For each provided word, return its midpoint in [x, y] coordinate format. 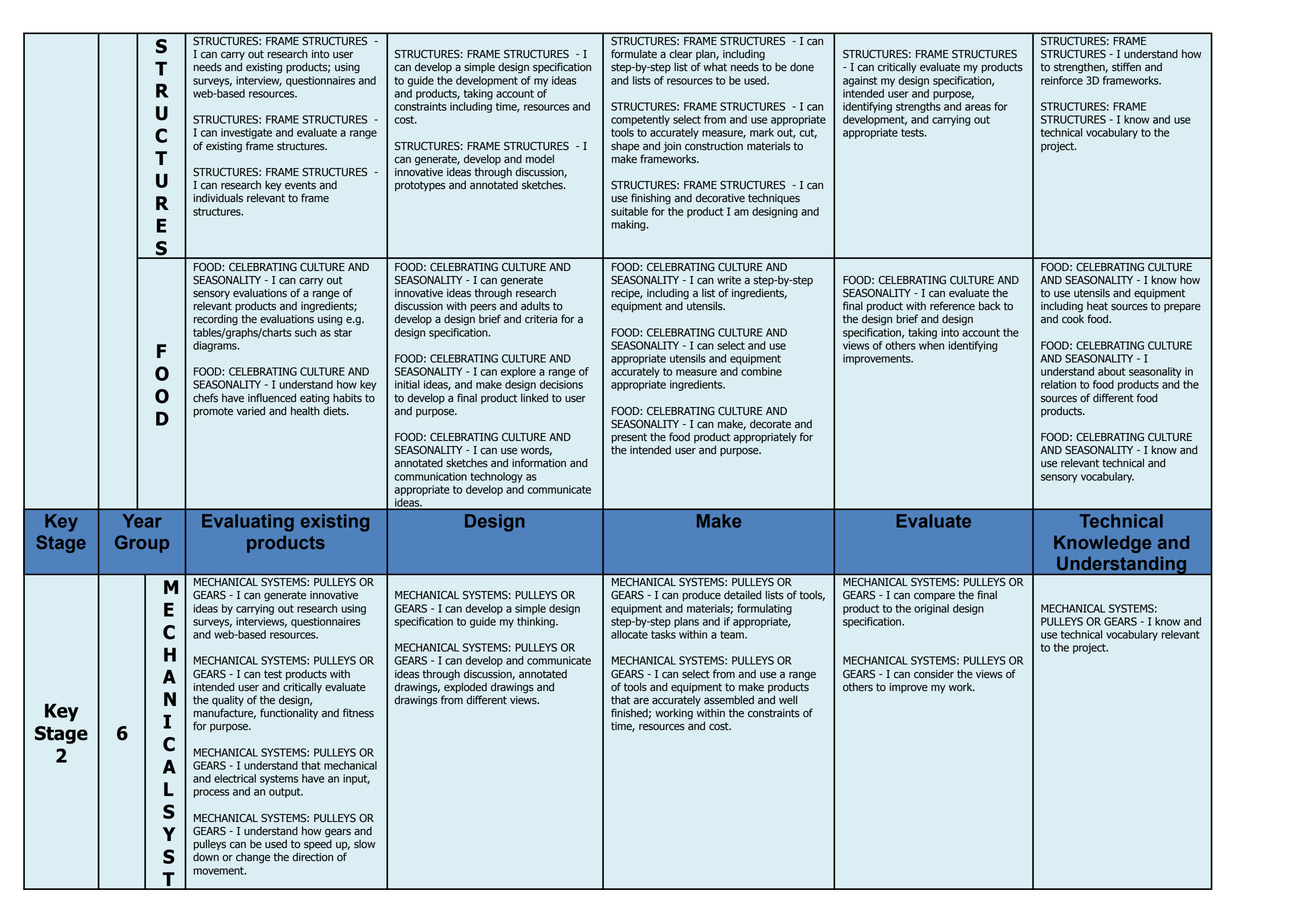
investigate [246, 133]
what [715, 67]
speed [318, 843]
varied [251, 411]
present [629, 439]
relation [1058, 384]
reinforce [1062, 79]
